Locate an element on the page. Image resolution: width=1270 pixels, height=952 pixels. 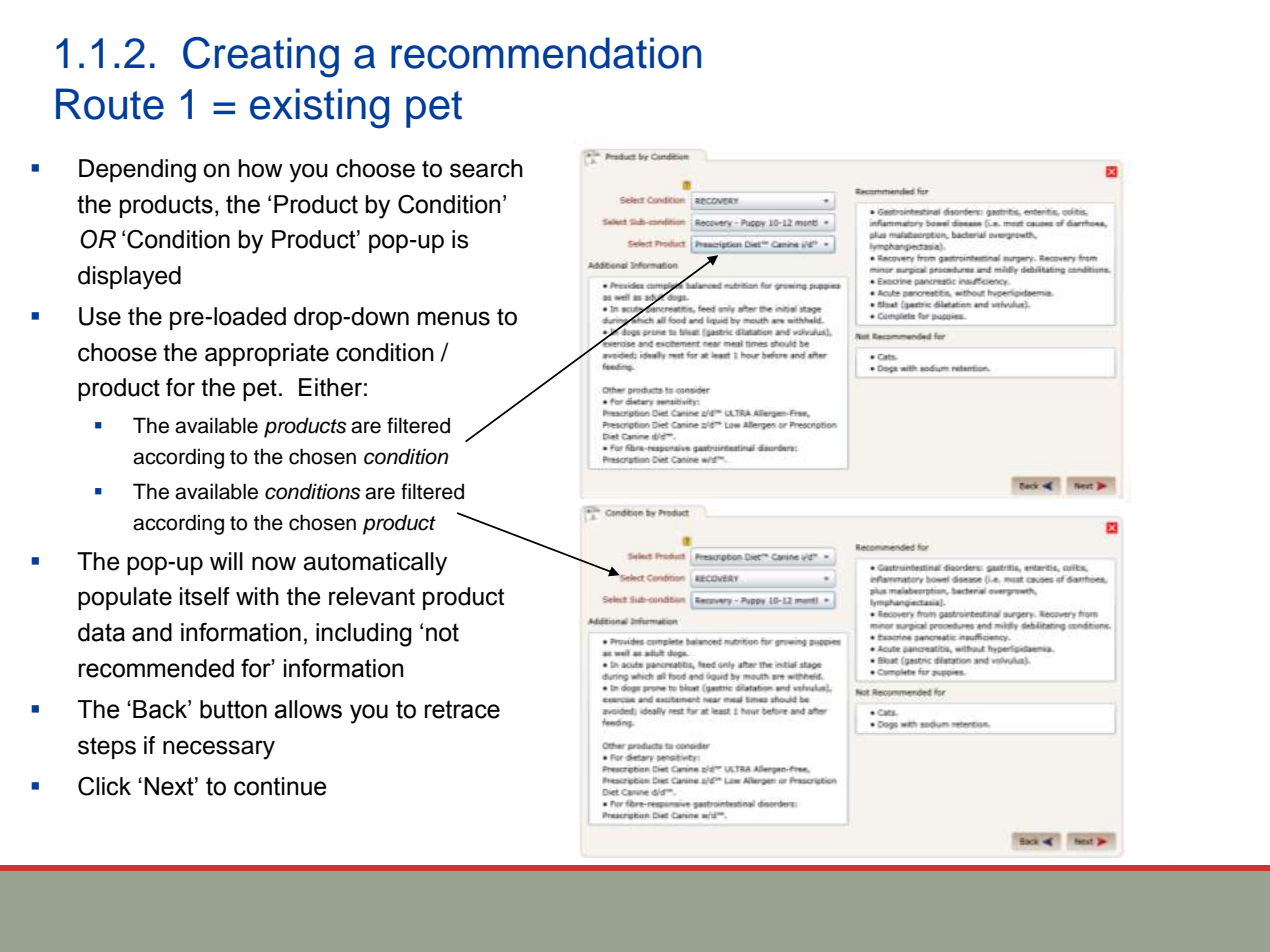
displayed is located at coordinates (129, 278).
